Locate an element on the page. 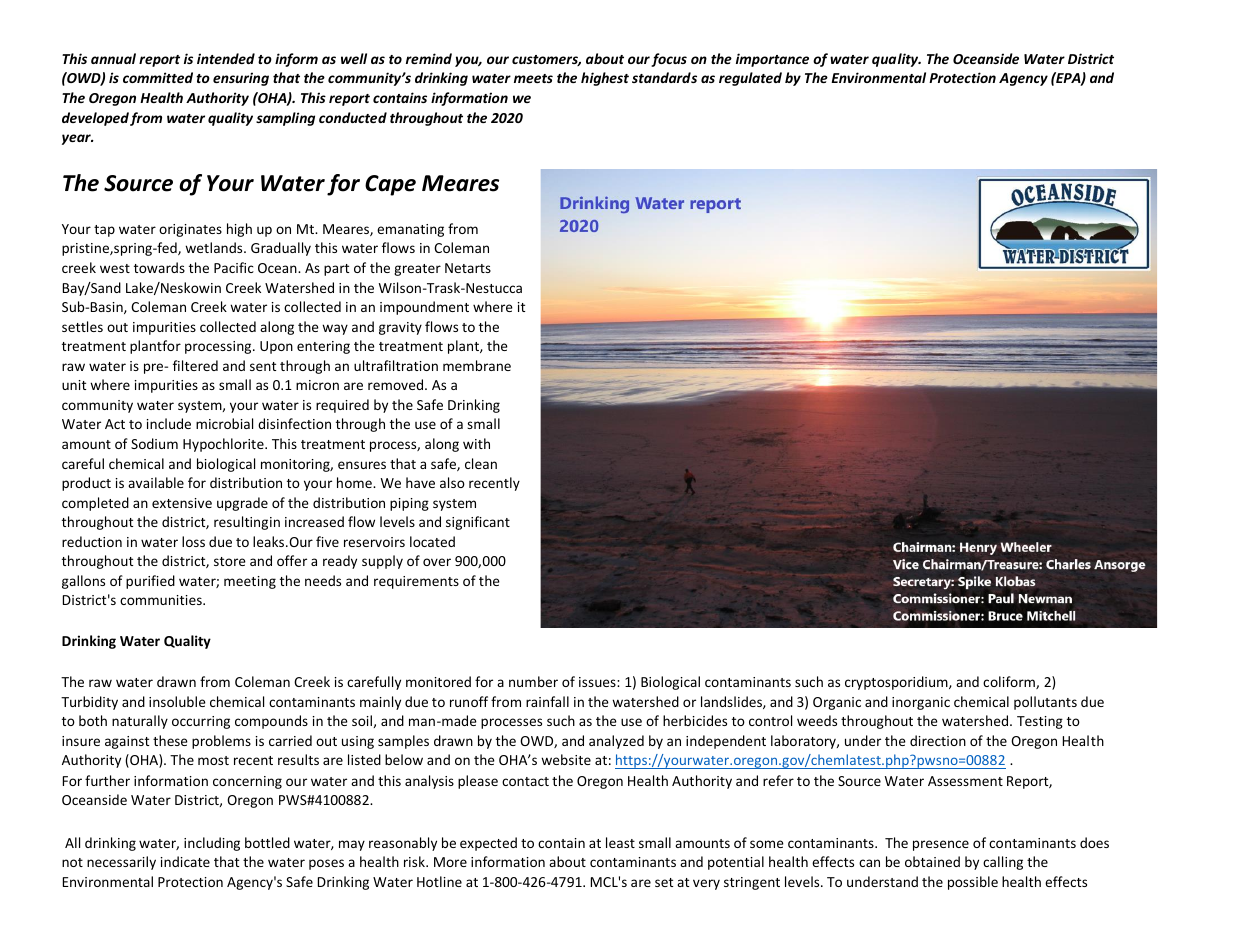 The image size is (1233, 952). committed is located at coordinates (158, 77).
